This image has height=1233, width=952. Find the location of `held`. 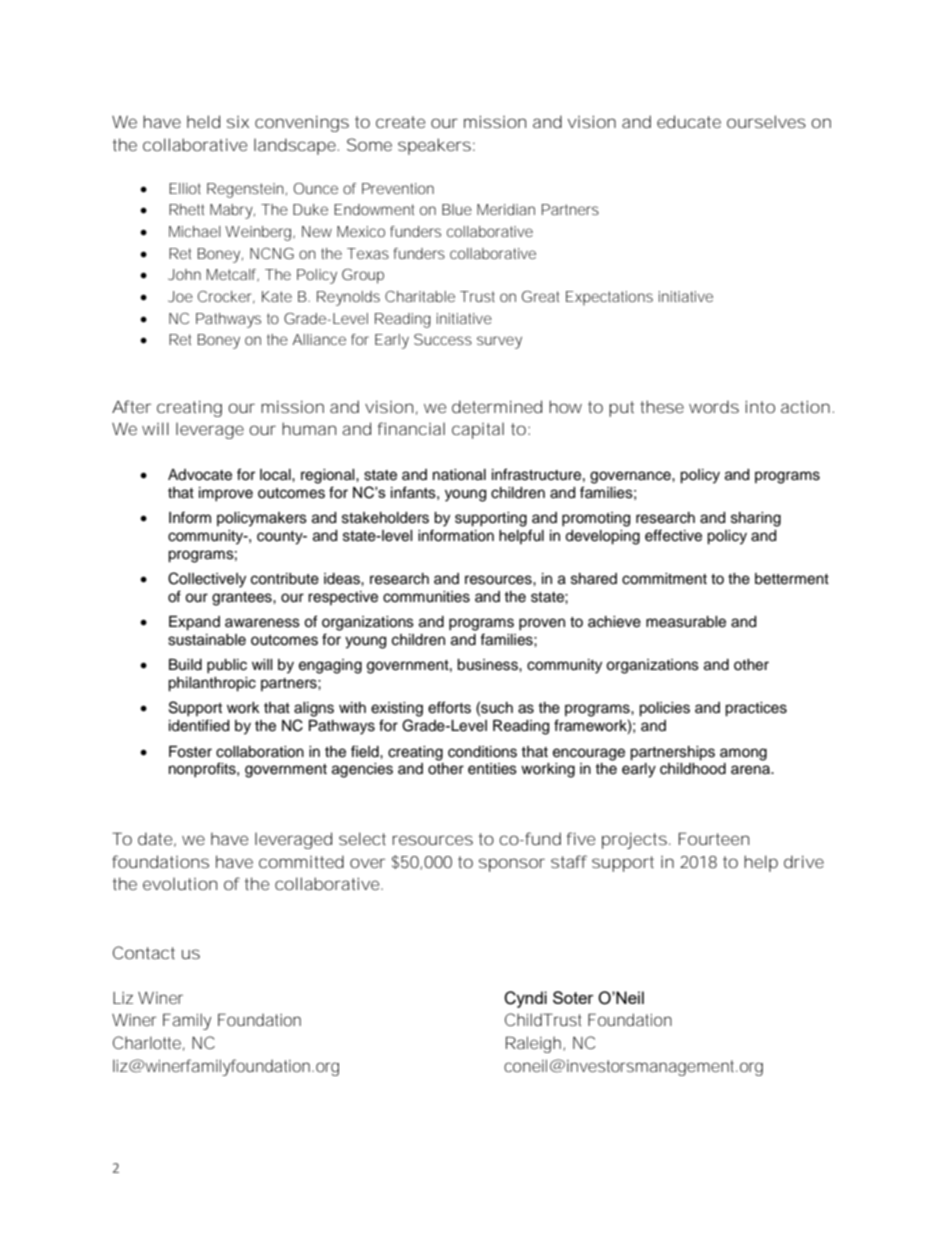

held is located at coordinates (203, 121).
